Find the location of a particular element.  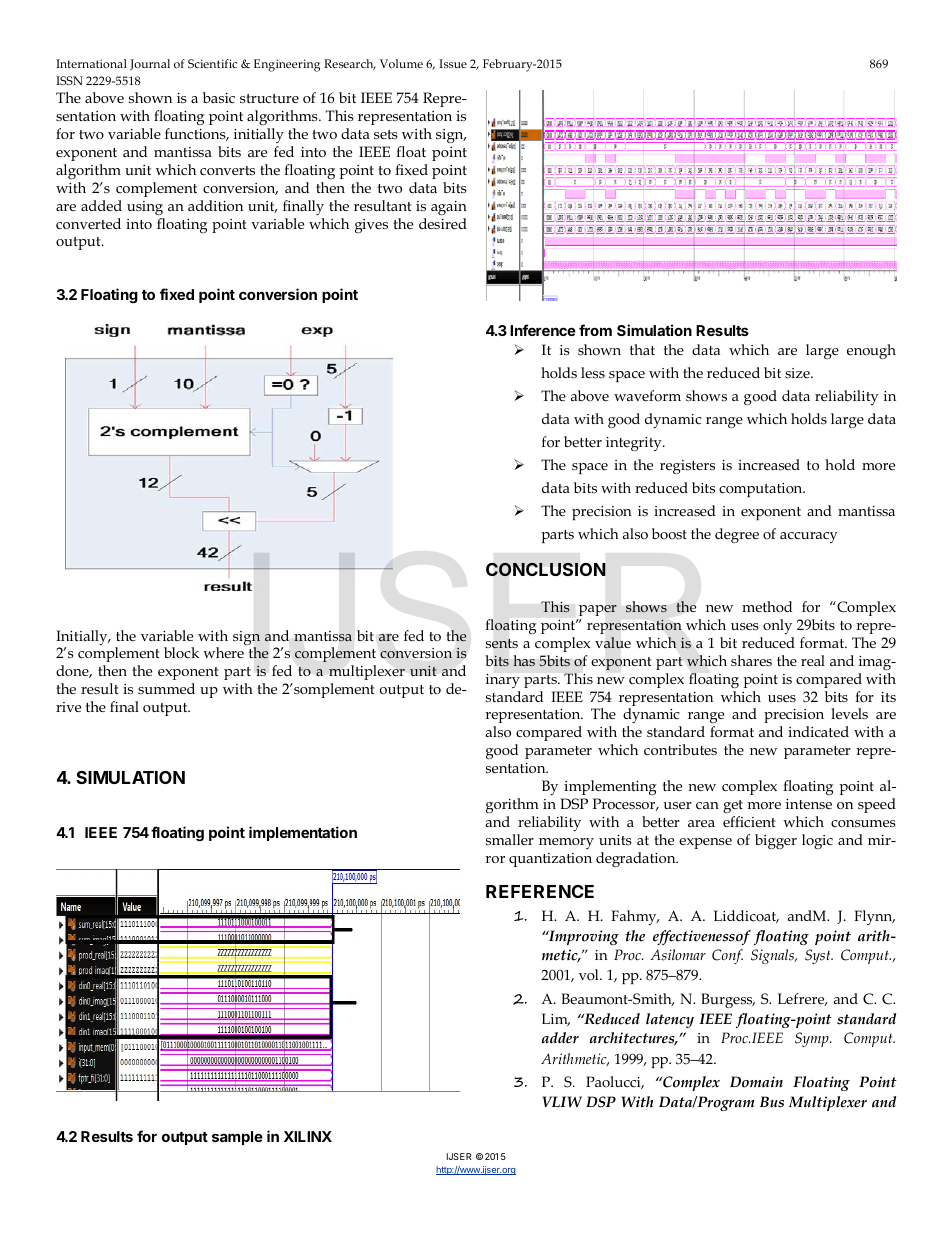

sample is located at coordinates (237, 1138).
